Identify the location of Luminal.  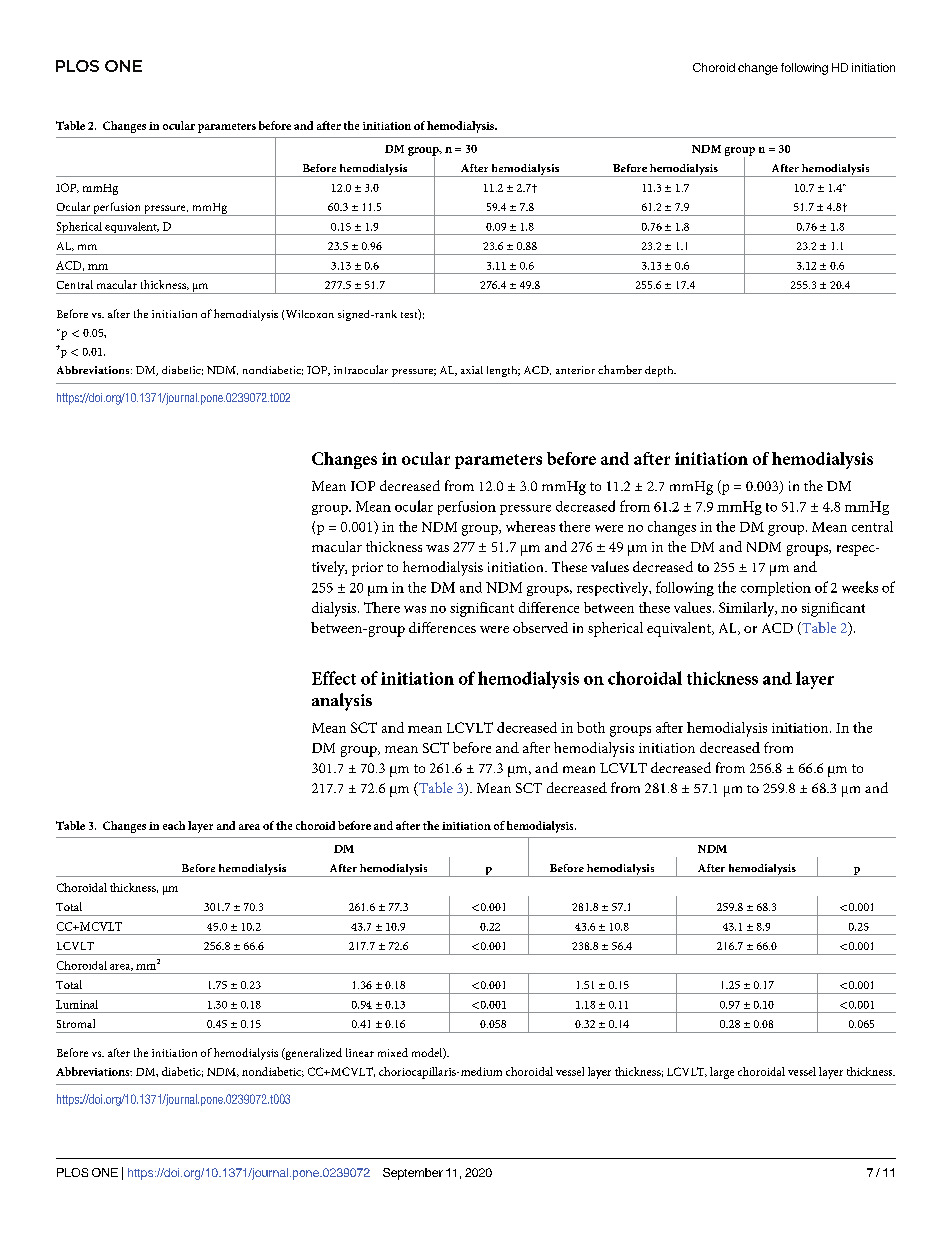
(77, 1004).
